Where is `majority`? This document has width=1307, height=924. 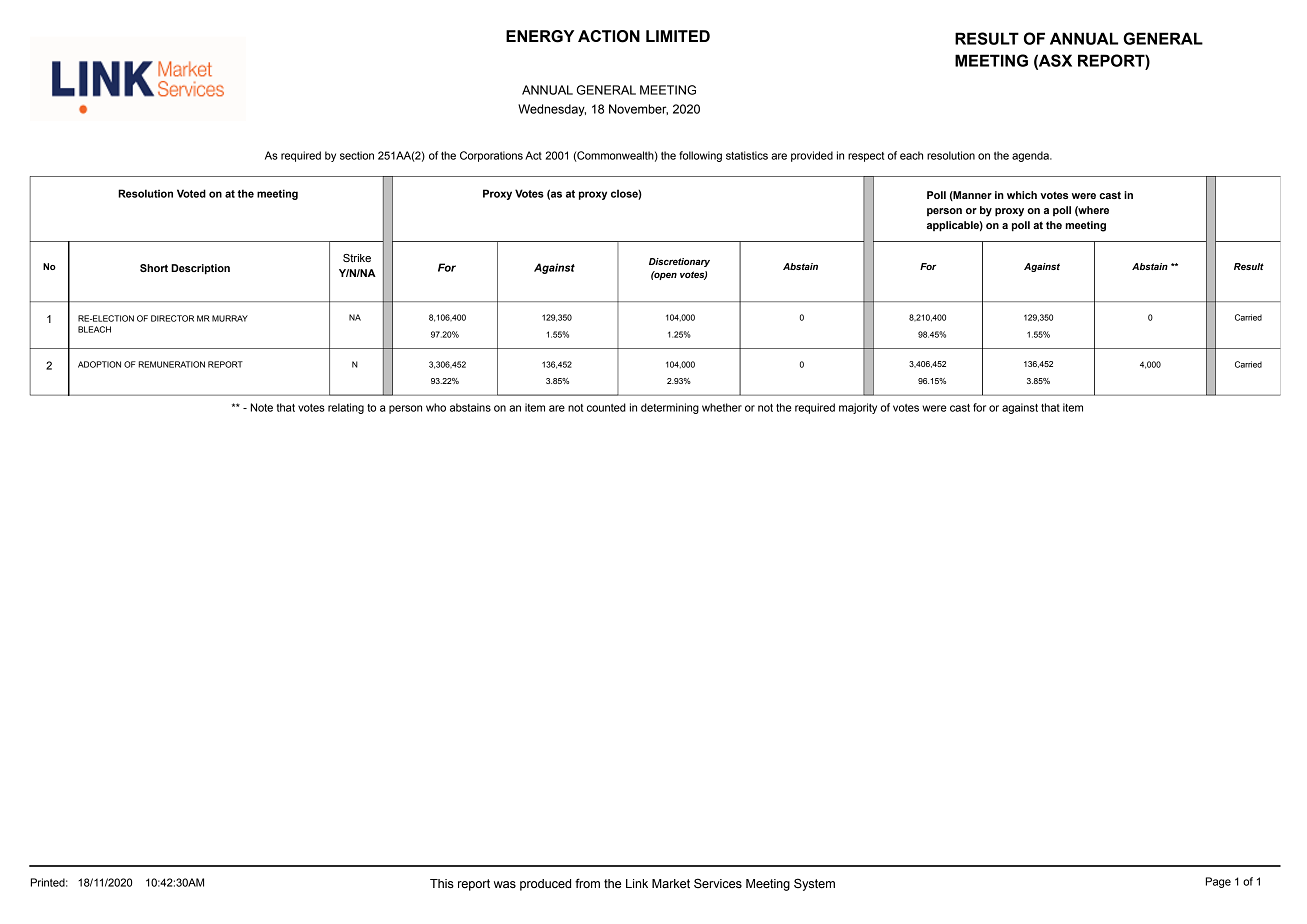
majority is located at coordinates (858, 408).
